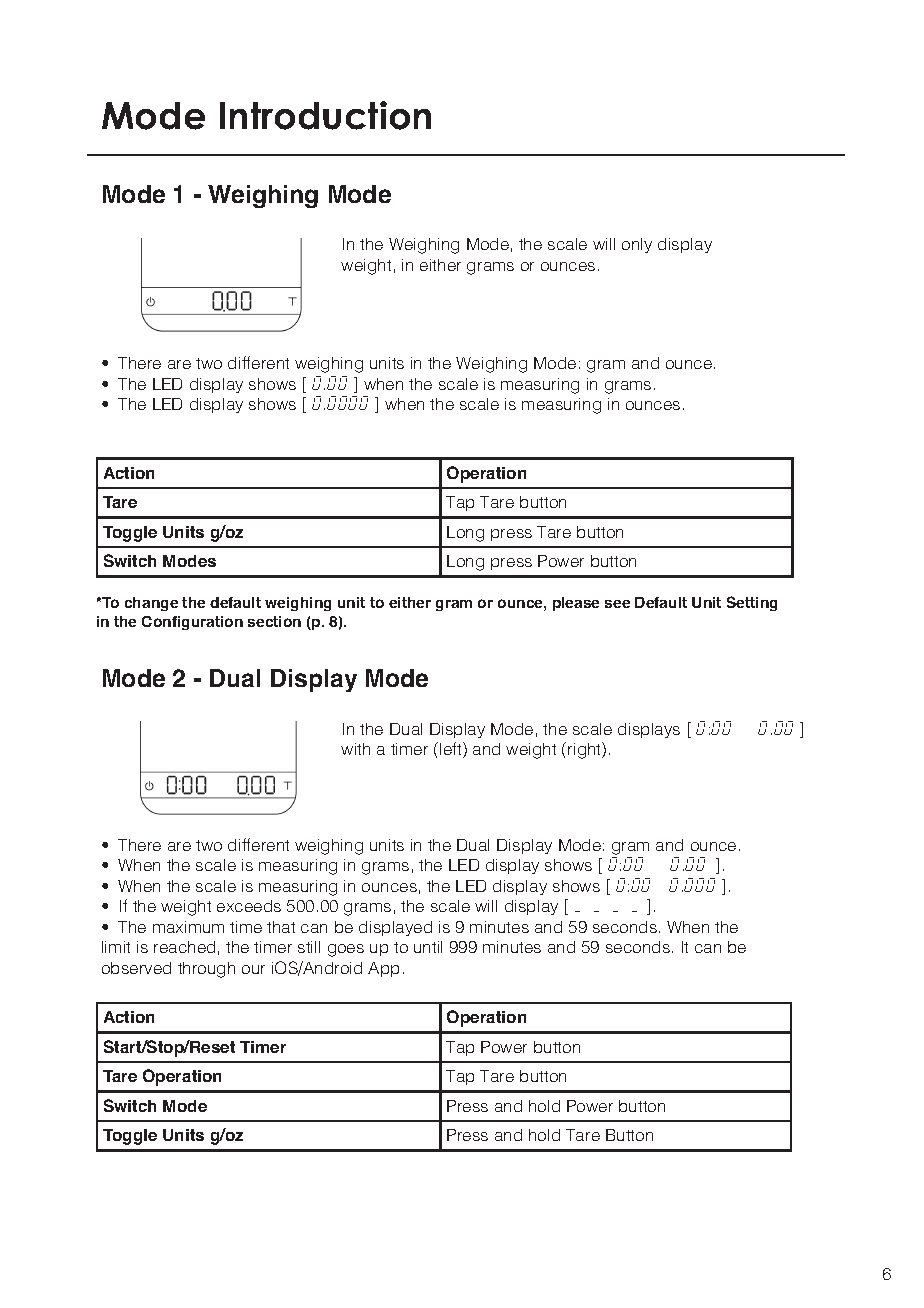 The height and width of the page is (1308, 924). What do you see at coordinates (151, 604) in the page?
I see `change` at bounding box center [151, 604].
